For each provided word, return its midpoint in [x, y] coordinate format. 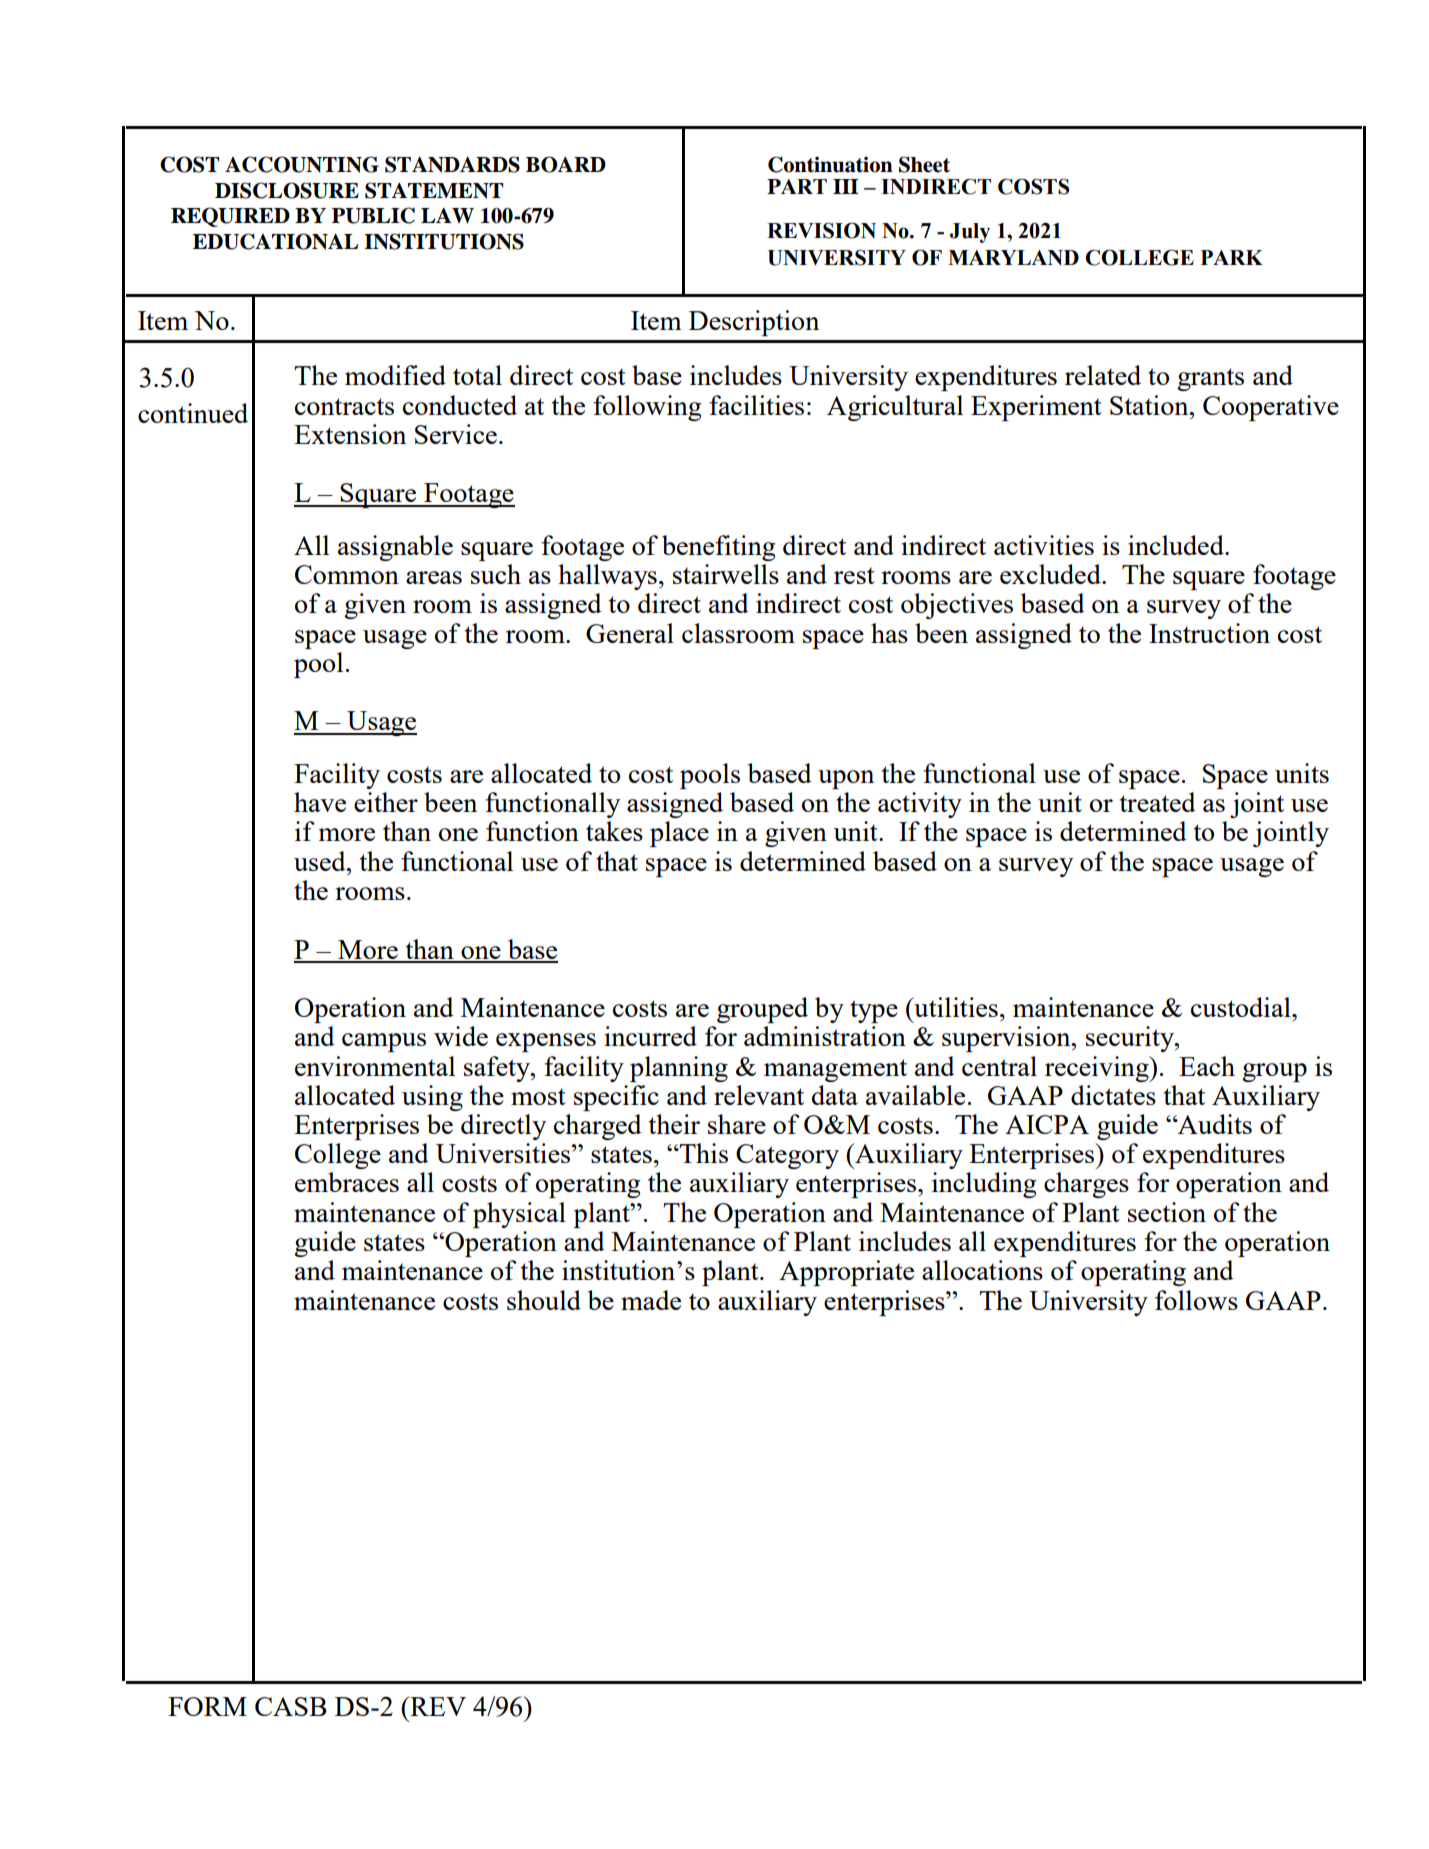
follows [1196, 1300]
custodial [1242, 1007]
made [651, 1300]
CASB [291, 1706]
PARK [1232, 257]
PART [797, 186]
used [321, 861]
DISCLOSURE [287, 190]
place [679, 834]
